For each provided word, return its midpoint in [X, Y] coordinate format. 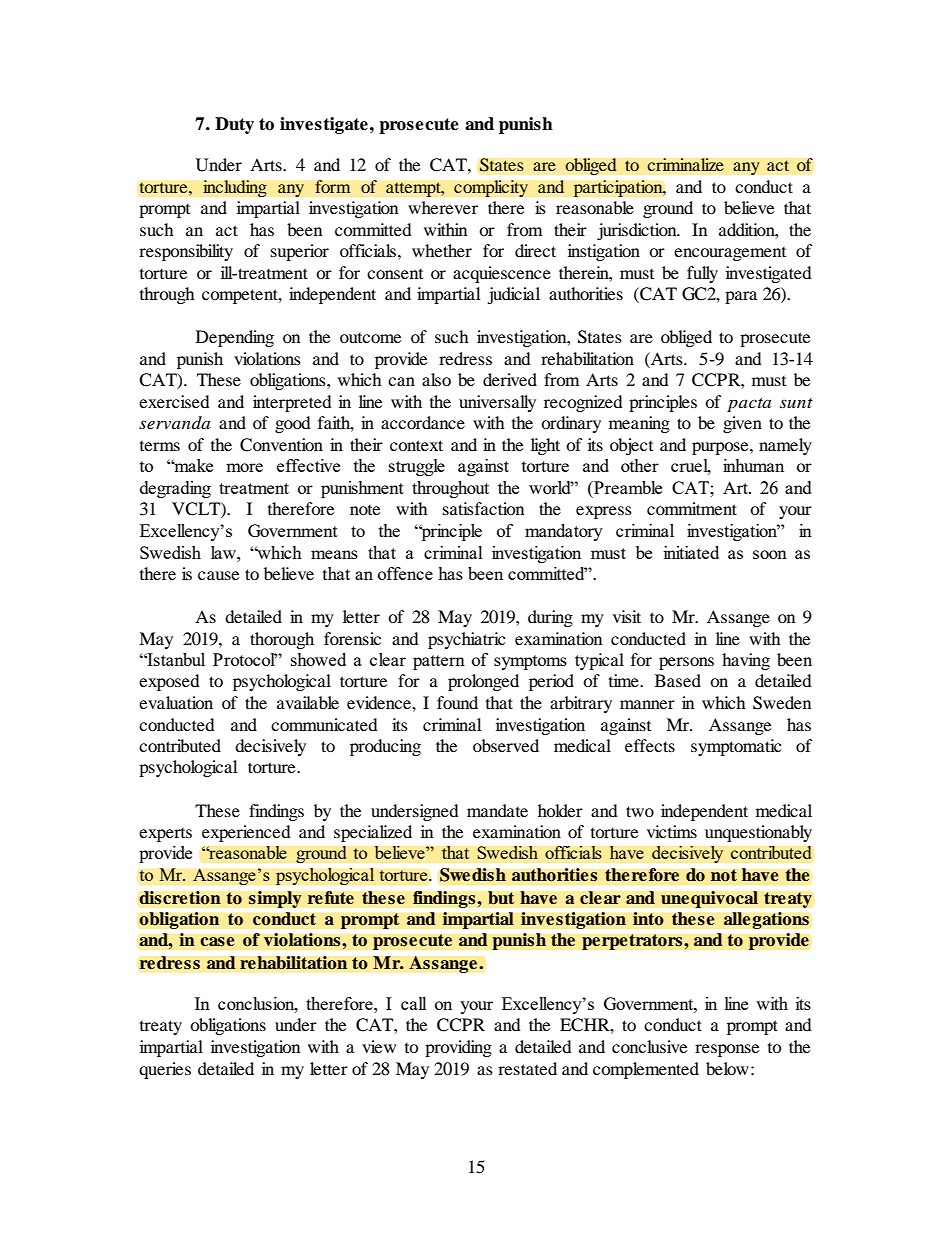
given [742, 424]
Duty [234, 125]
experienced [246, 833]
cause [218, 575]
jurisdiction [638, 231]
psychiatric [466, 640]
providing [458, 1048]
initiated [691, 552]
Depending [235, 338]
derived [510, 379]
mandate [497, 810]
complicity [491, 188]
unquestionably [758, 833]
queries [165, 1070]
